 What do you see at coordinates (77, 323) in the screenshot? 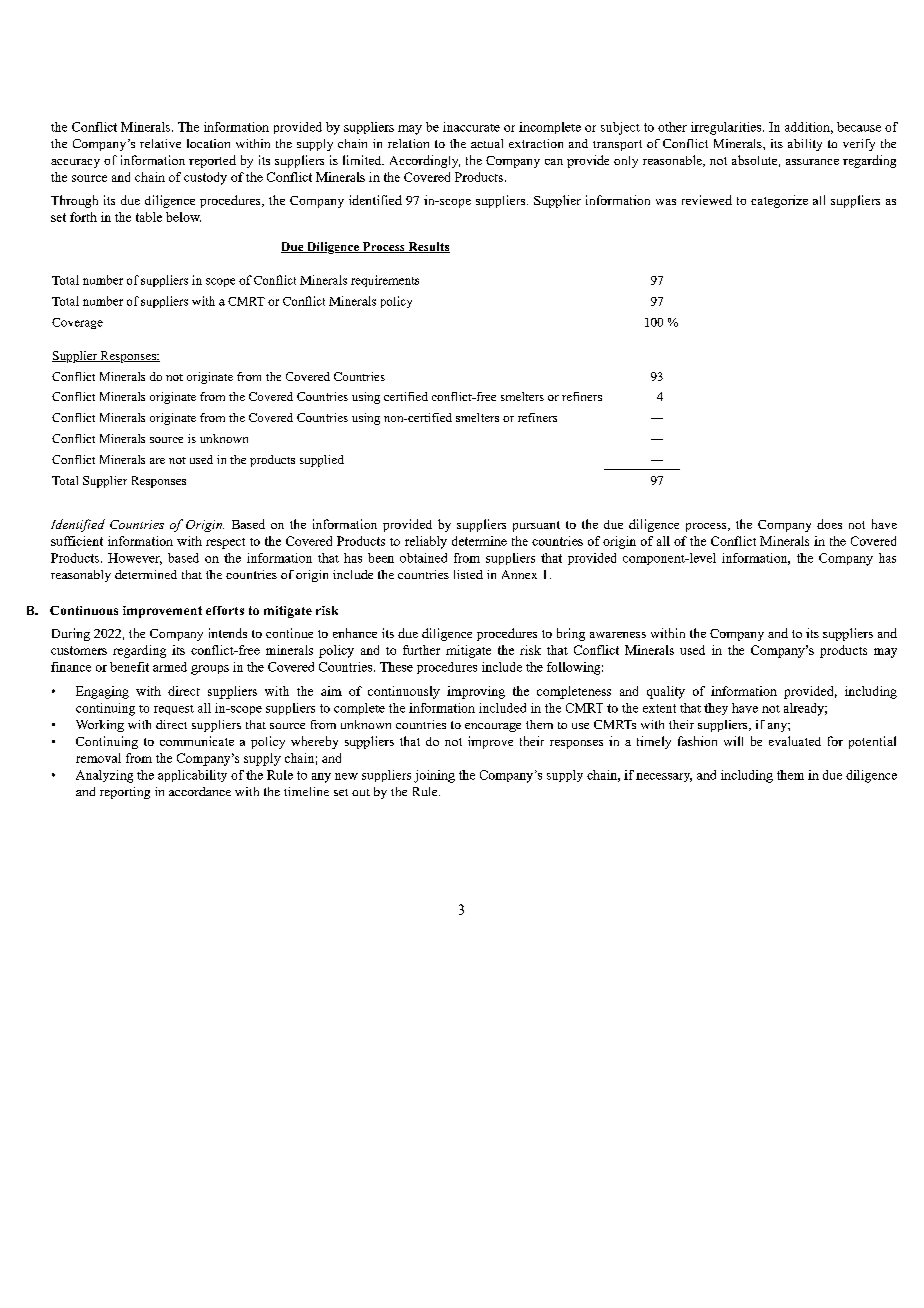
I see `Coverage` at bounding box center [77, 323].
